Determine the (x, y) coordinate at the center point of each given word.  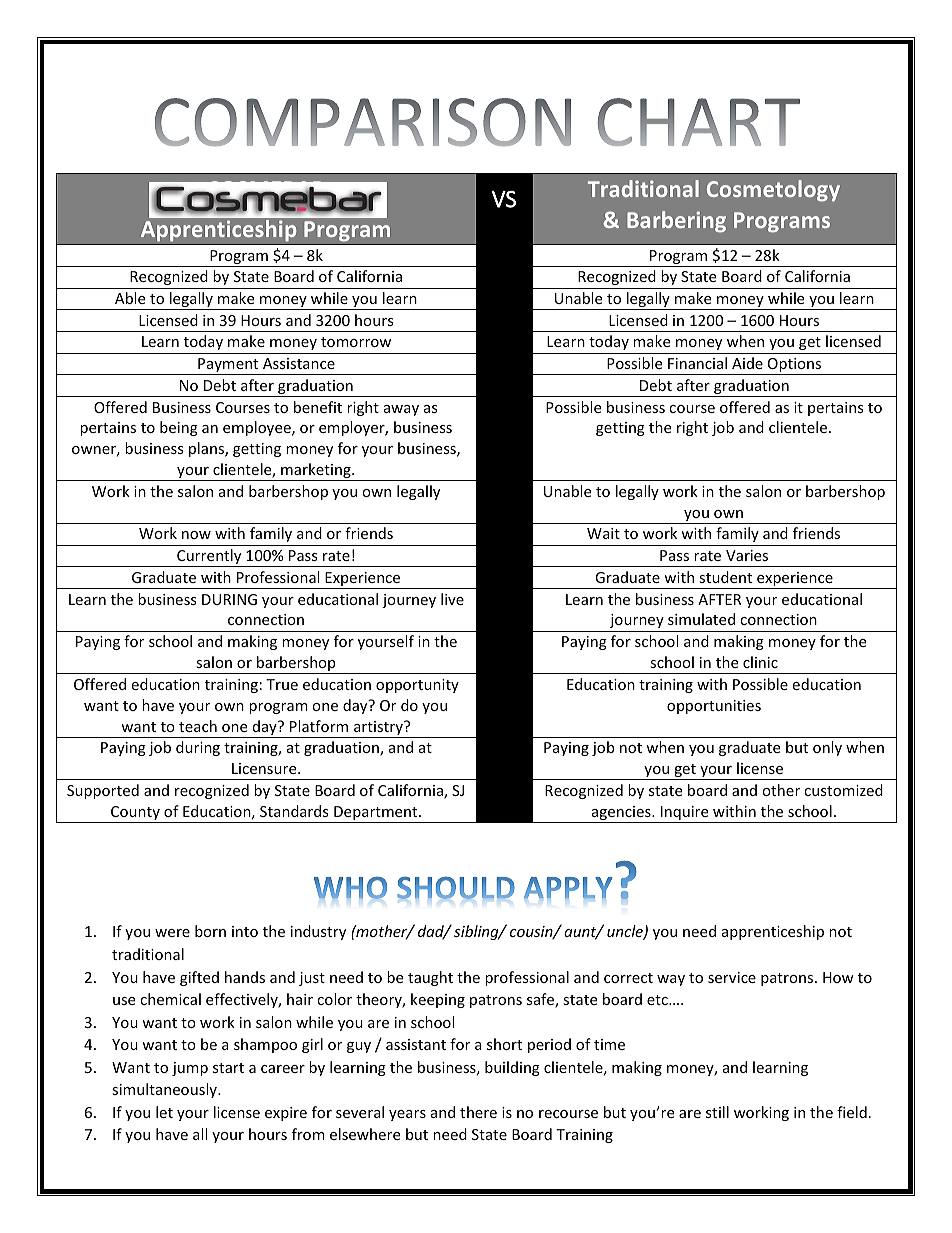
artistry (378, 729)
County (135, 814)
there (478, 1112)
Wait (603, 533)
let (164, 1112)
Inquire (685, 814)
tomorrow (356, 342)
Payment (228, 366)
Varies (747, 555)
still (717, 1112)
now (196, 535)
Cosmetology (773, 191)
